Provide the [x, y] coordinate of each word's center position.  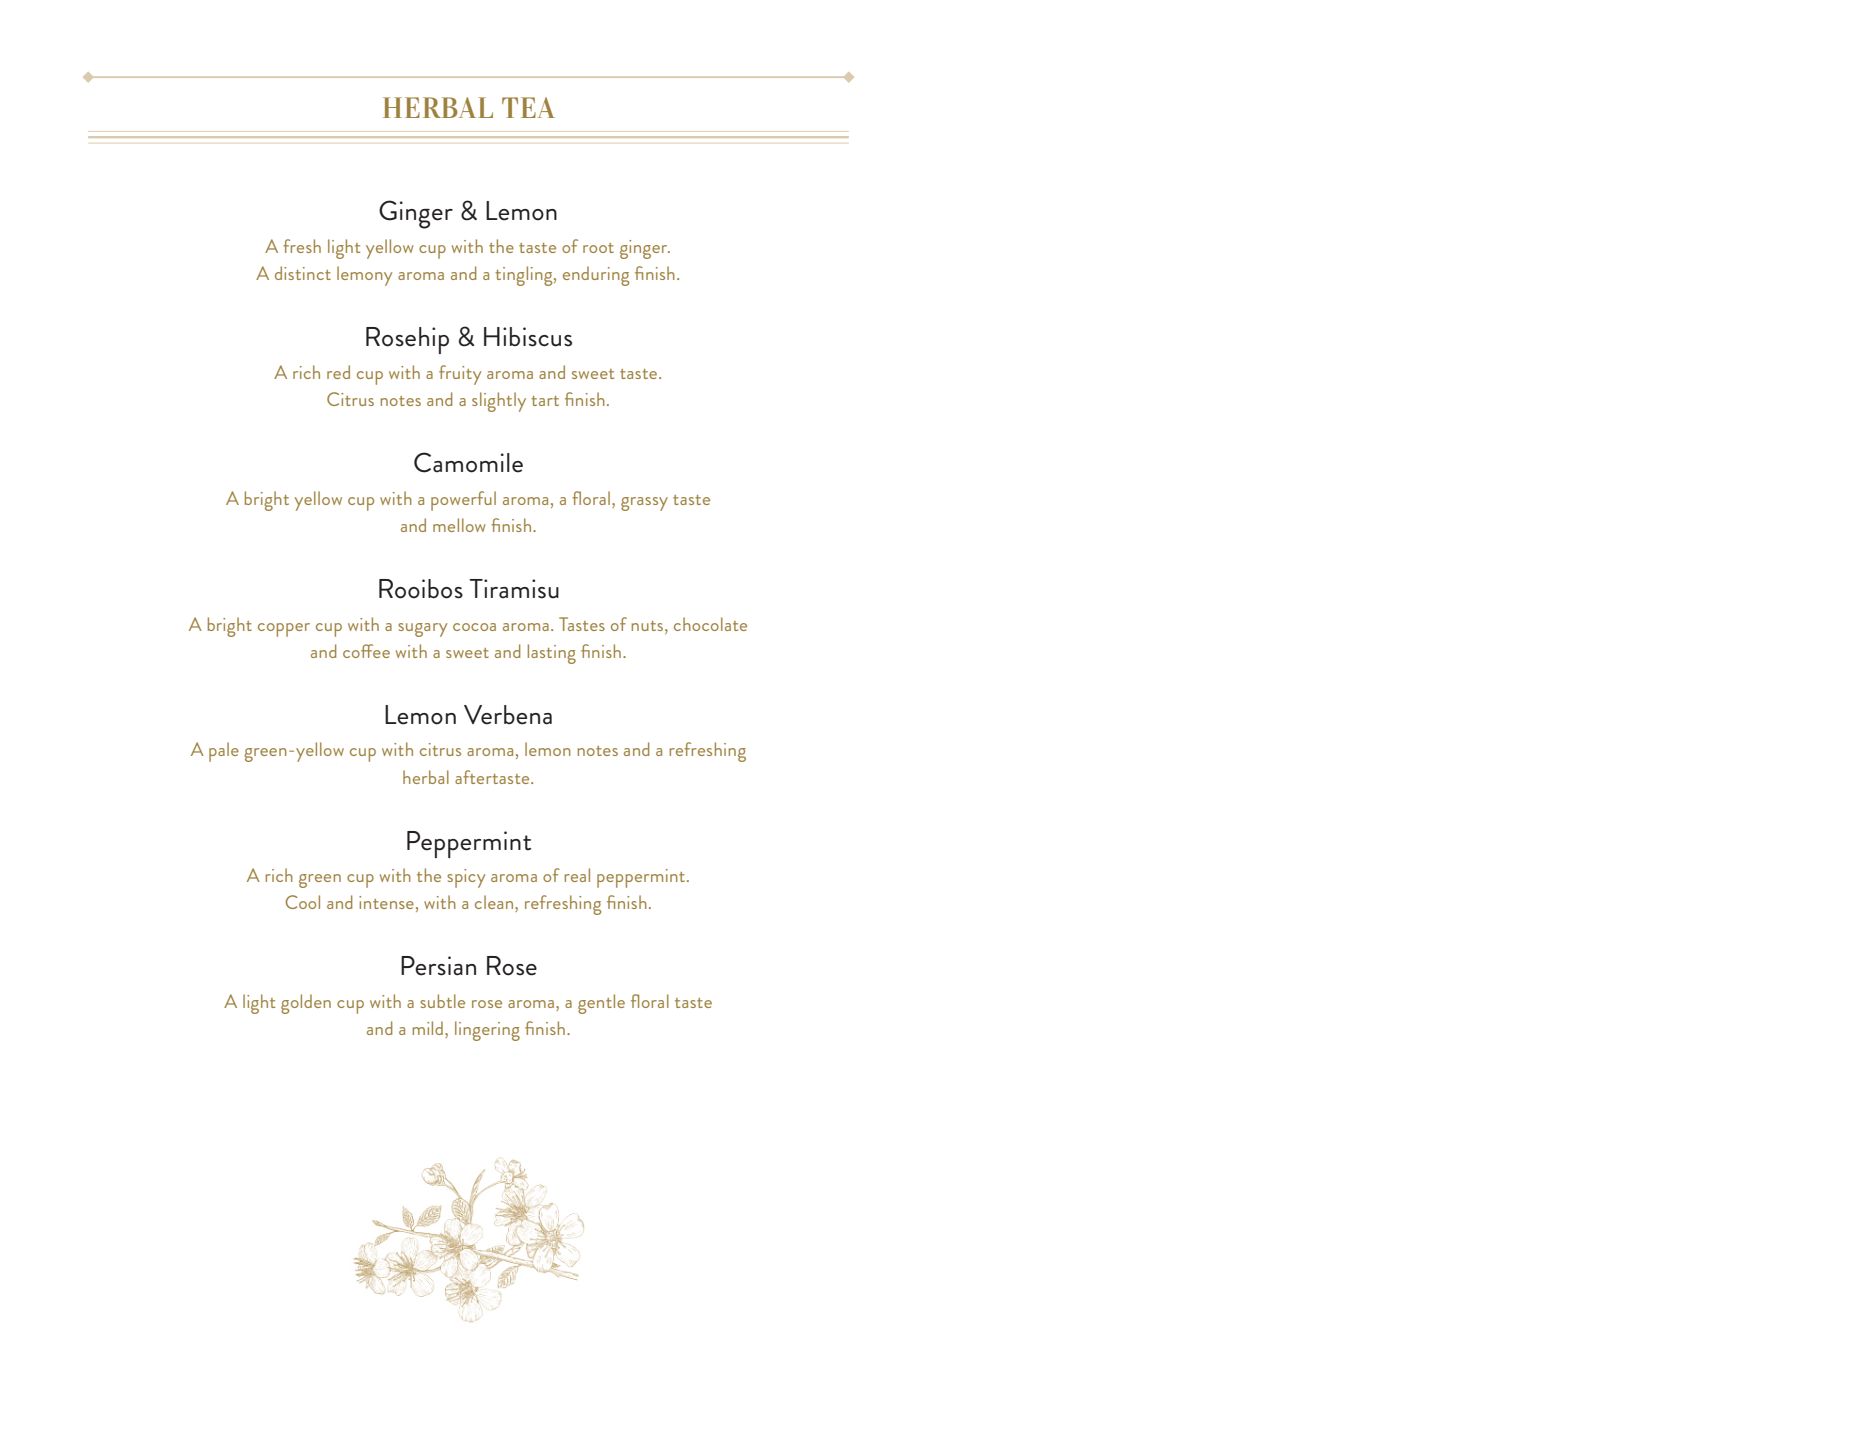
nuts [648, 626]
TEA [528, 107]
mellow [459, 525]
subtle [442, 1001]
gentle [601, 1004]
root [598, 248]
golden [306, 1004]
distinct [303, 273]
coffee [366, 651]
